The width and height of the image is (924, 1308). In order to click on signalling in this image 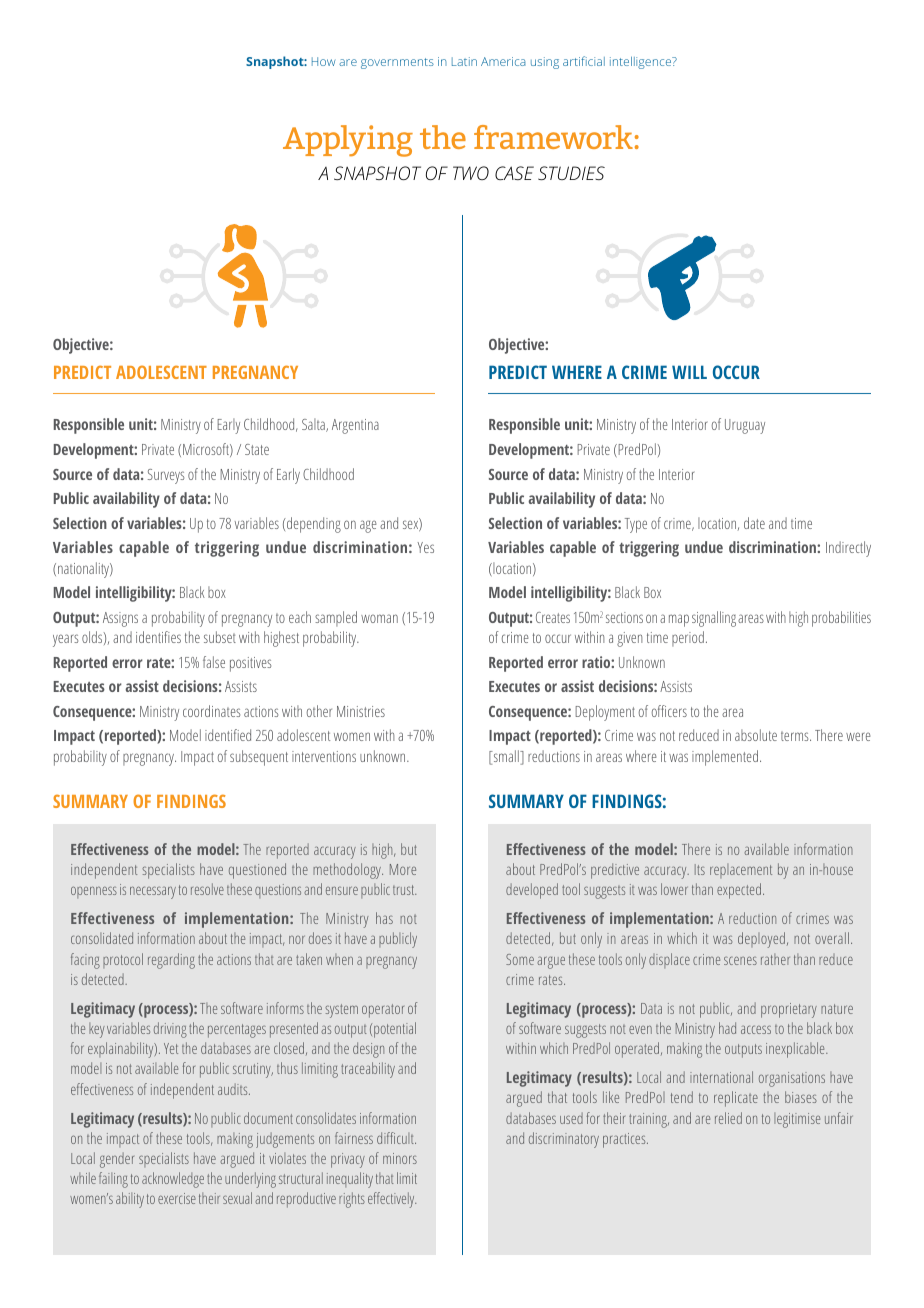, I will do `click(714, 619)`.
